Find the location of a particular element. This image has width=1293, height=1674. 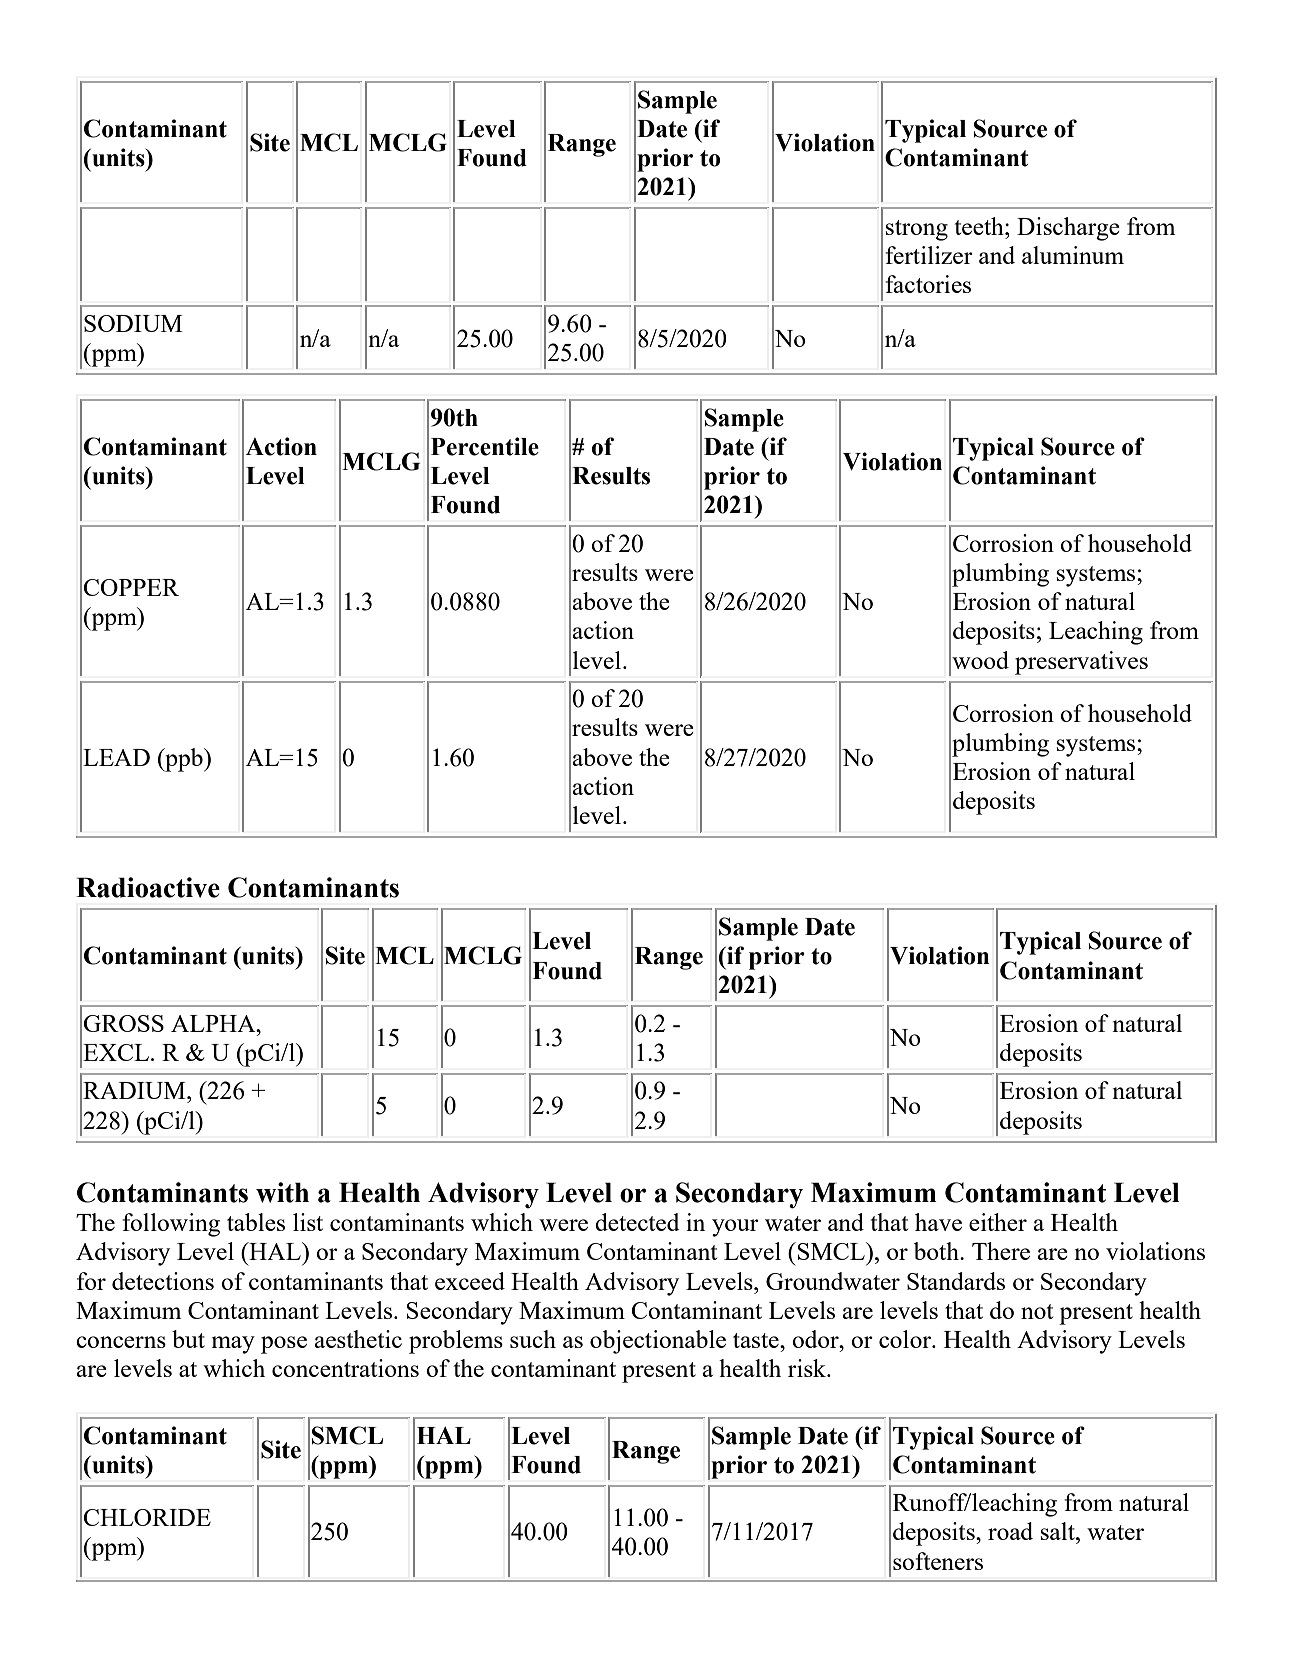

preservatives is located at coordinates (1081, 663).
